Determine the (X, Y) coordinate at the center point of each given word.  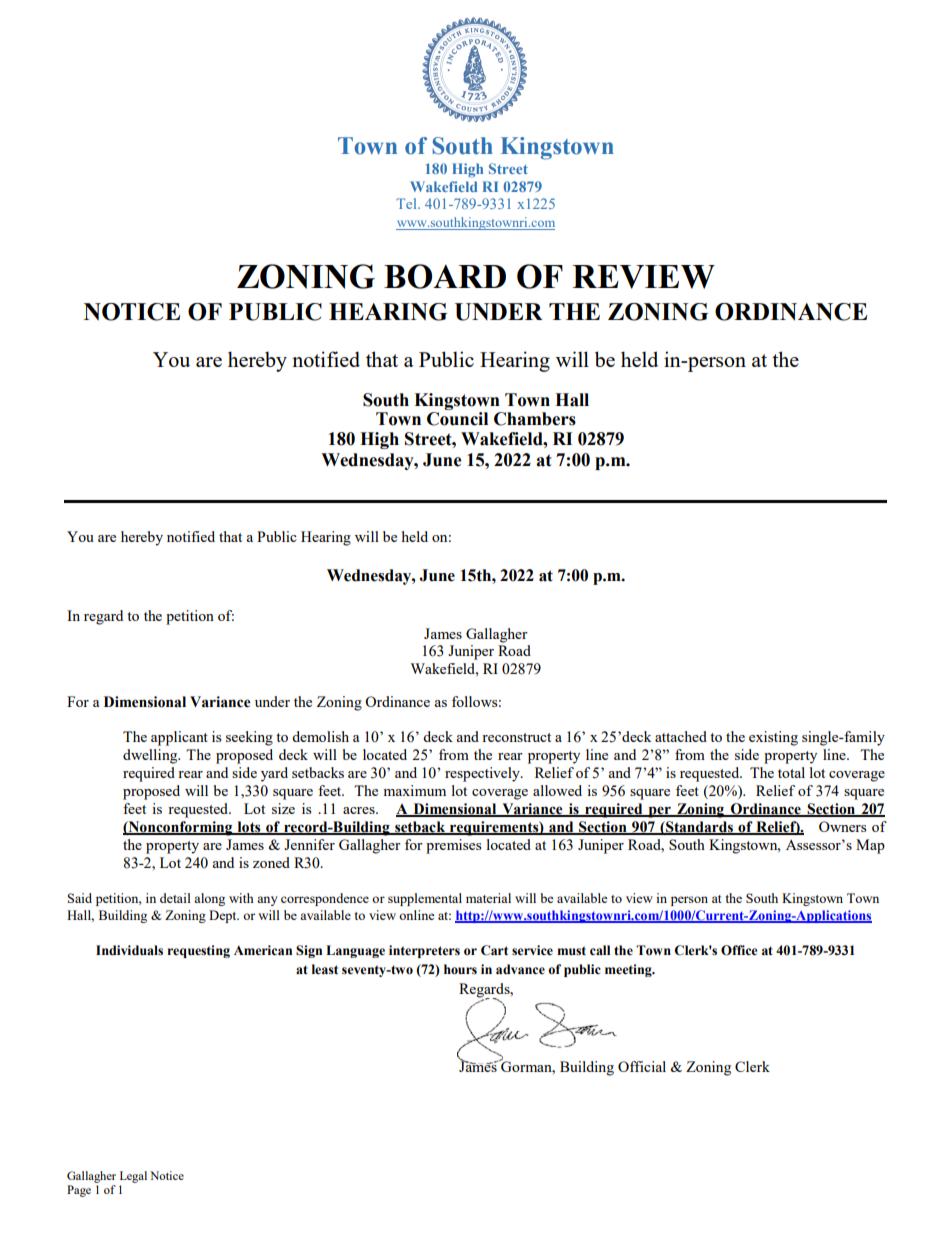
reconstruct (516, 737)
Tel (407, 203)
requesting (198, 951)
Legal (133, 1177)
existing (773, 738)
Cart (494, 950)
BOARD (445, 276)
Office (739, 950)
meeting (629, 970)
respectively (483, 774)
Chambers (535, 419)
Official (642, 1066)
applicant (179, 738)
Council (457, 419)
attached (681, 736)
